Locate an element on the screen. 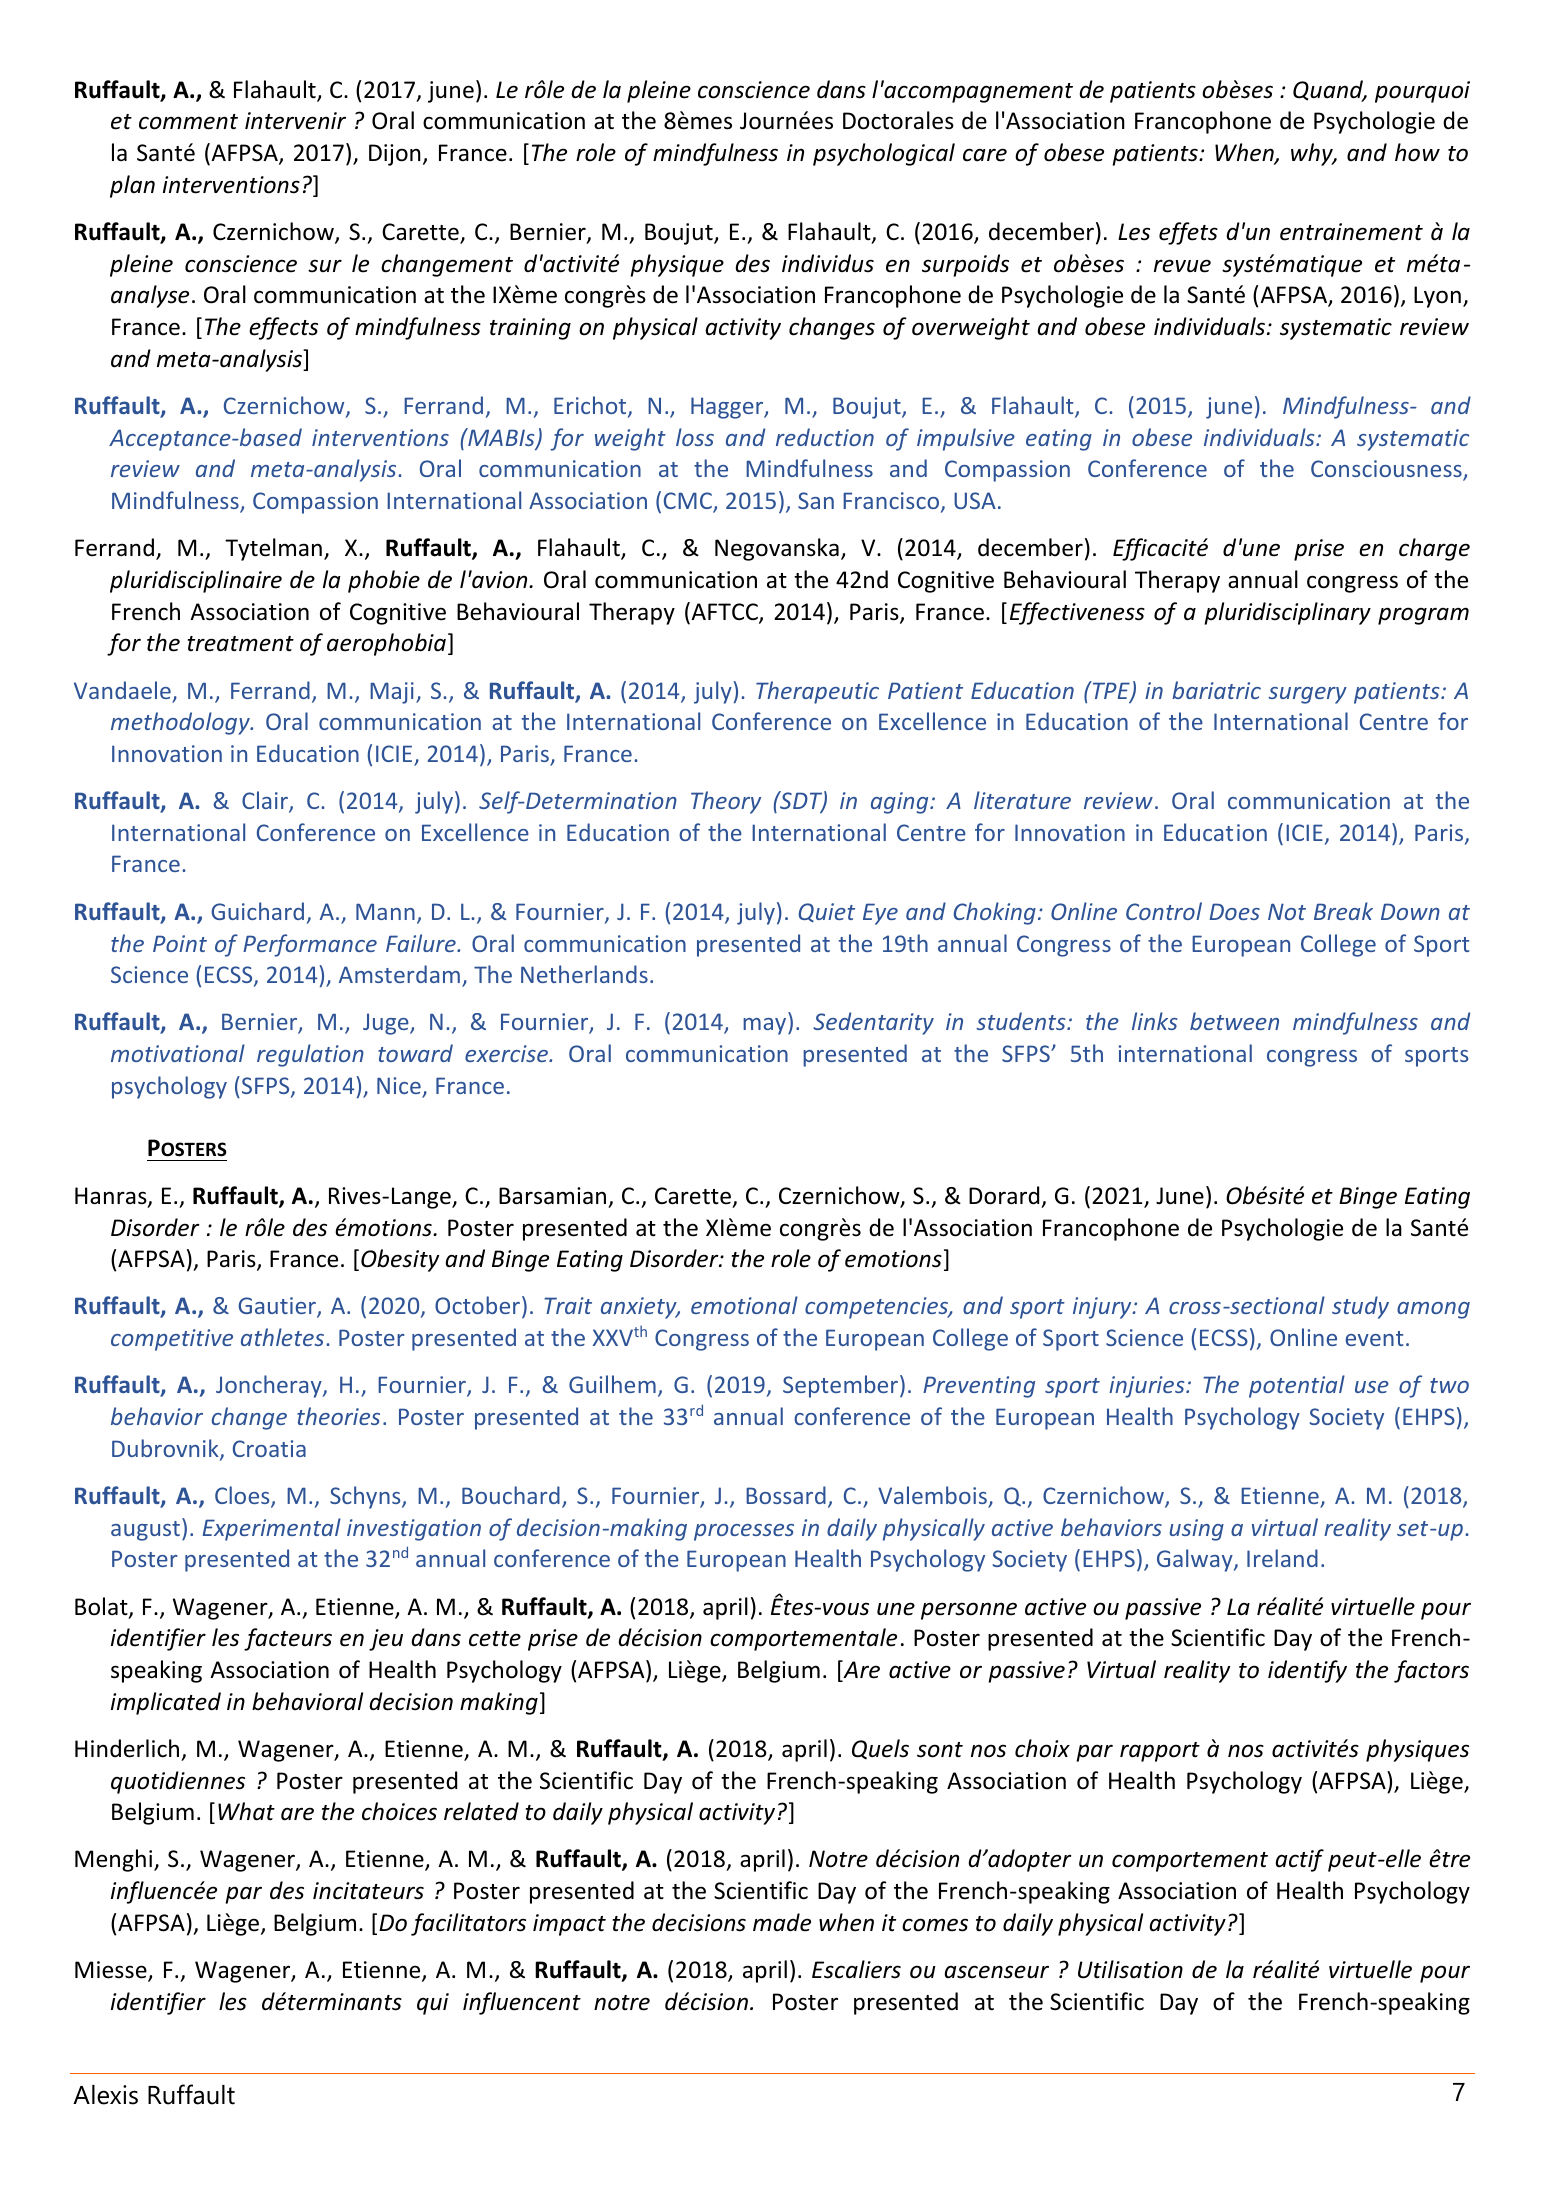 The height and width of the screenshot is (2185, 1544). potential is located at coordinates (1297, 1386).
